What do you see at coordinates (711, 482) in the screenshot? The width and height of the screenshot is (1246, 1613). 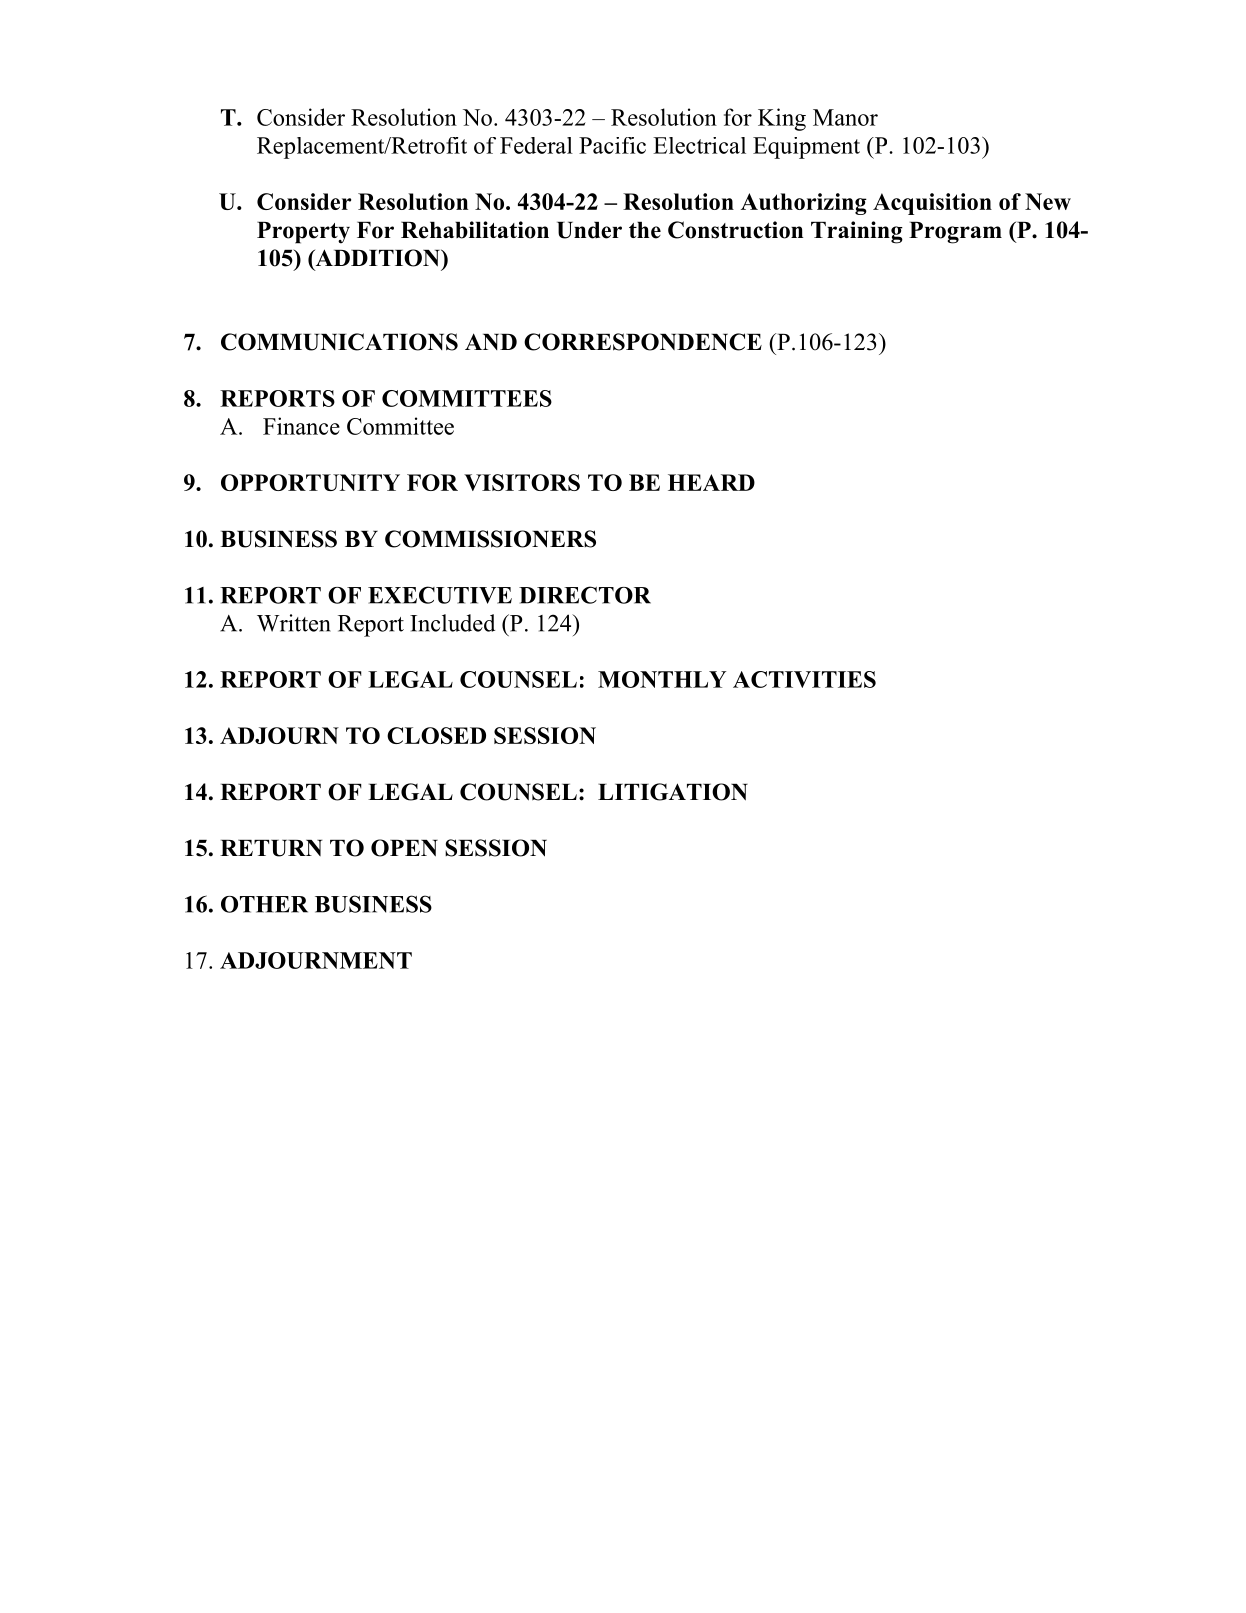 I see `HEARD` at bounding box center [711, 482].
